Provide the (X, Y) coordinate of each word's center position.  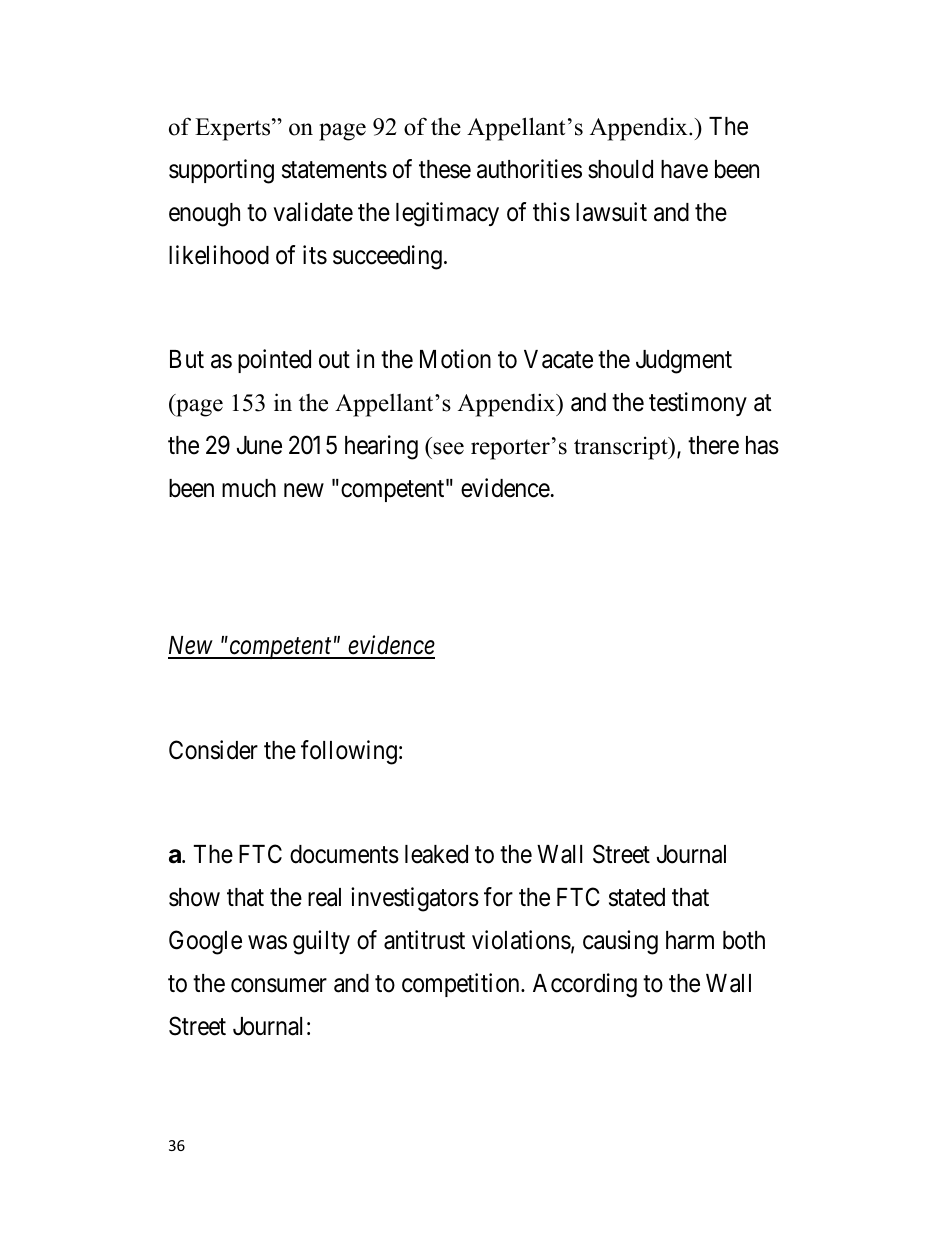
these (445, 169)
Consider (213, 750)
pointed (274, 361)
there (713, 445)
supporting (221, 171)
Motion (455, 359)
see (448, 448)
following (349, 752)
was (267, 943)
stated (637, 897)
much (249, 488)
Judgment (684, 362)
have (684, 169)
